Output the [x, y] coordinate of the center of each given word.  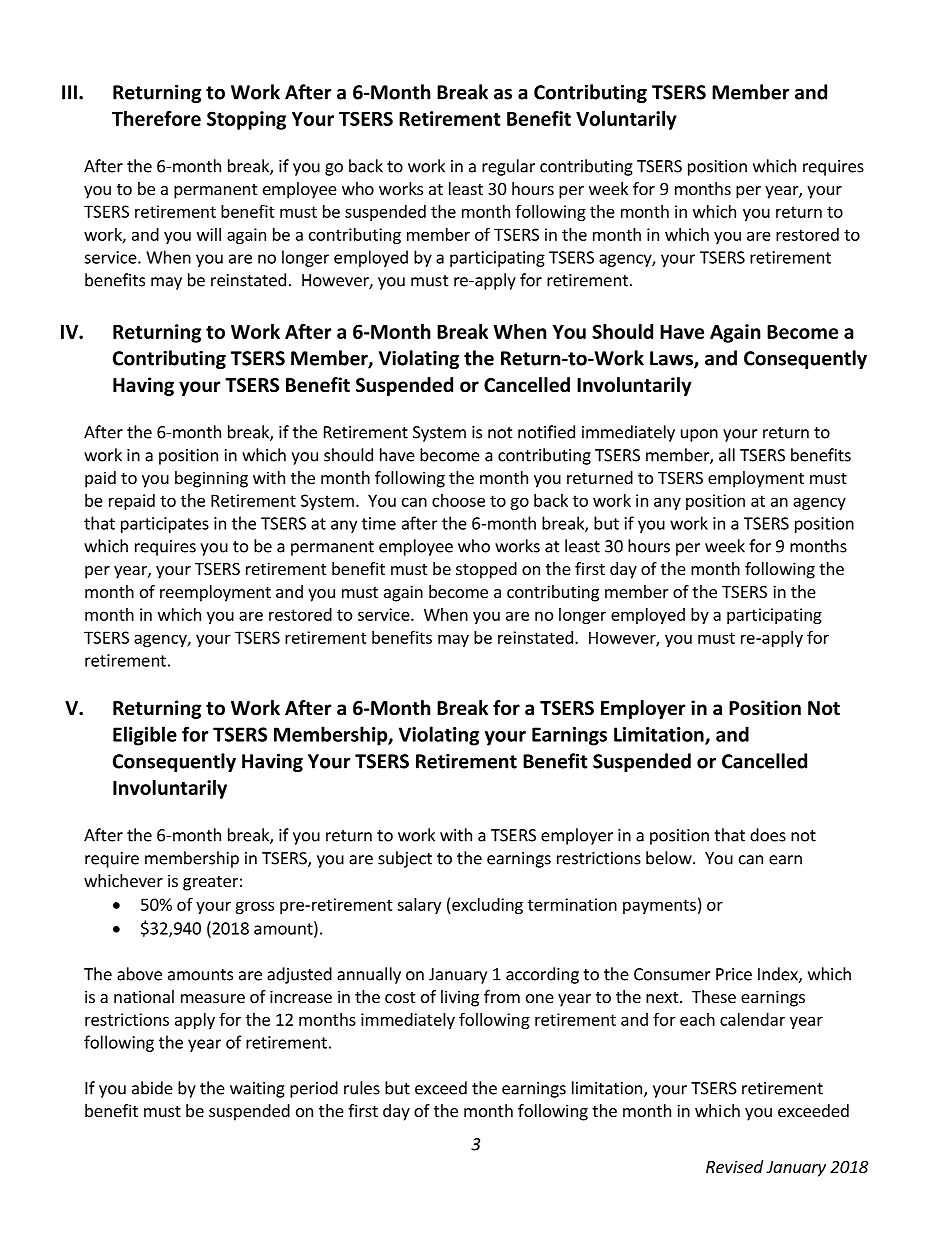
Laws [672, 359]
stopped [486, 570]
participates [165, 525]
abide [152, 1088]
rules [362, 1088]
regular [508, 167]
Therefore [156, 118]
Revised [734, 1166]
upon [699, 435]
